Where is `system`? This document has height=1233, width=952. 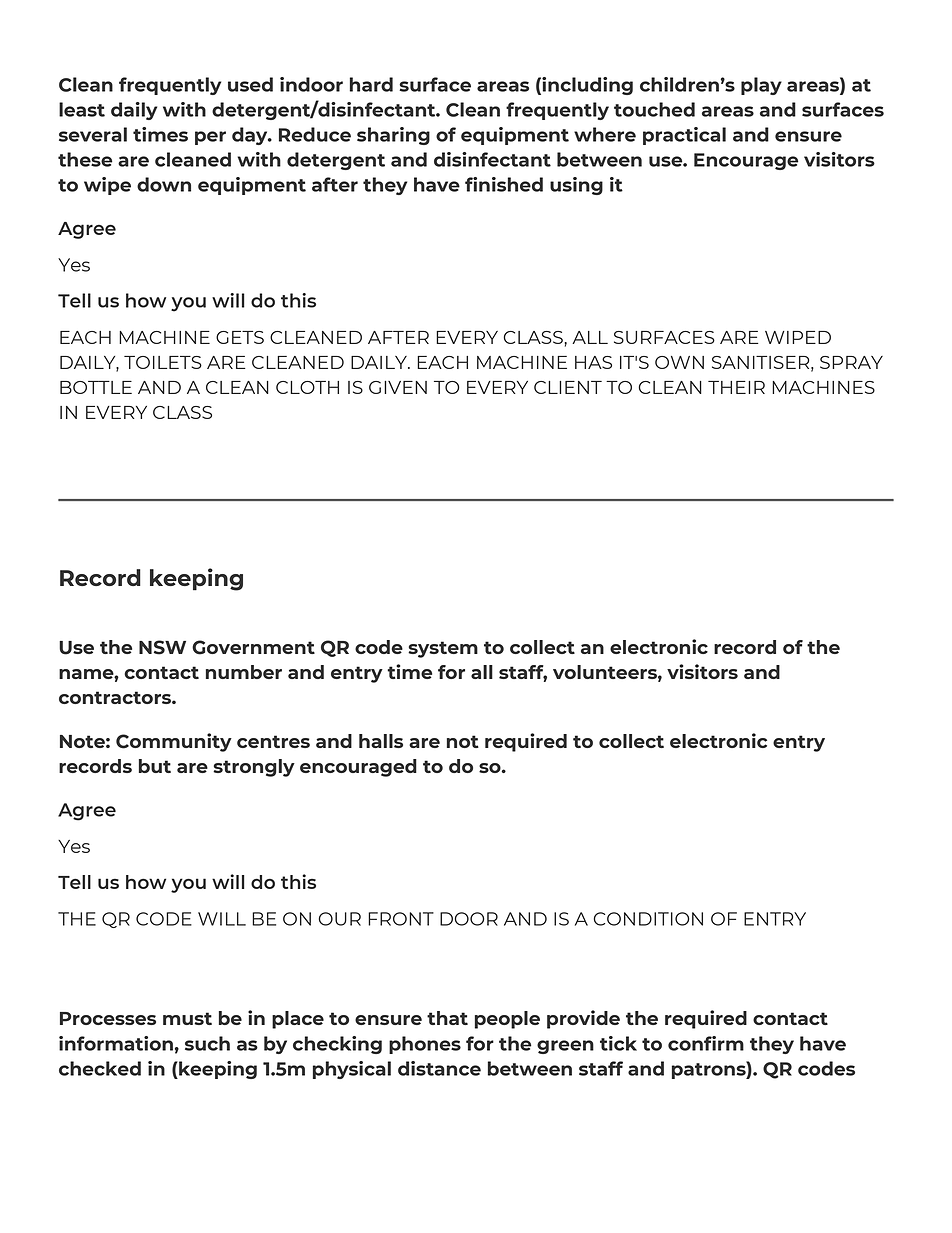 system is located at coordinates (443, 649).
